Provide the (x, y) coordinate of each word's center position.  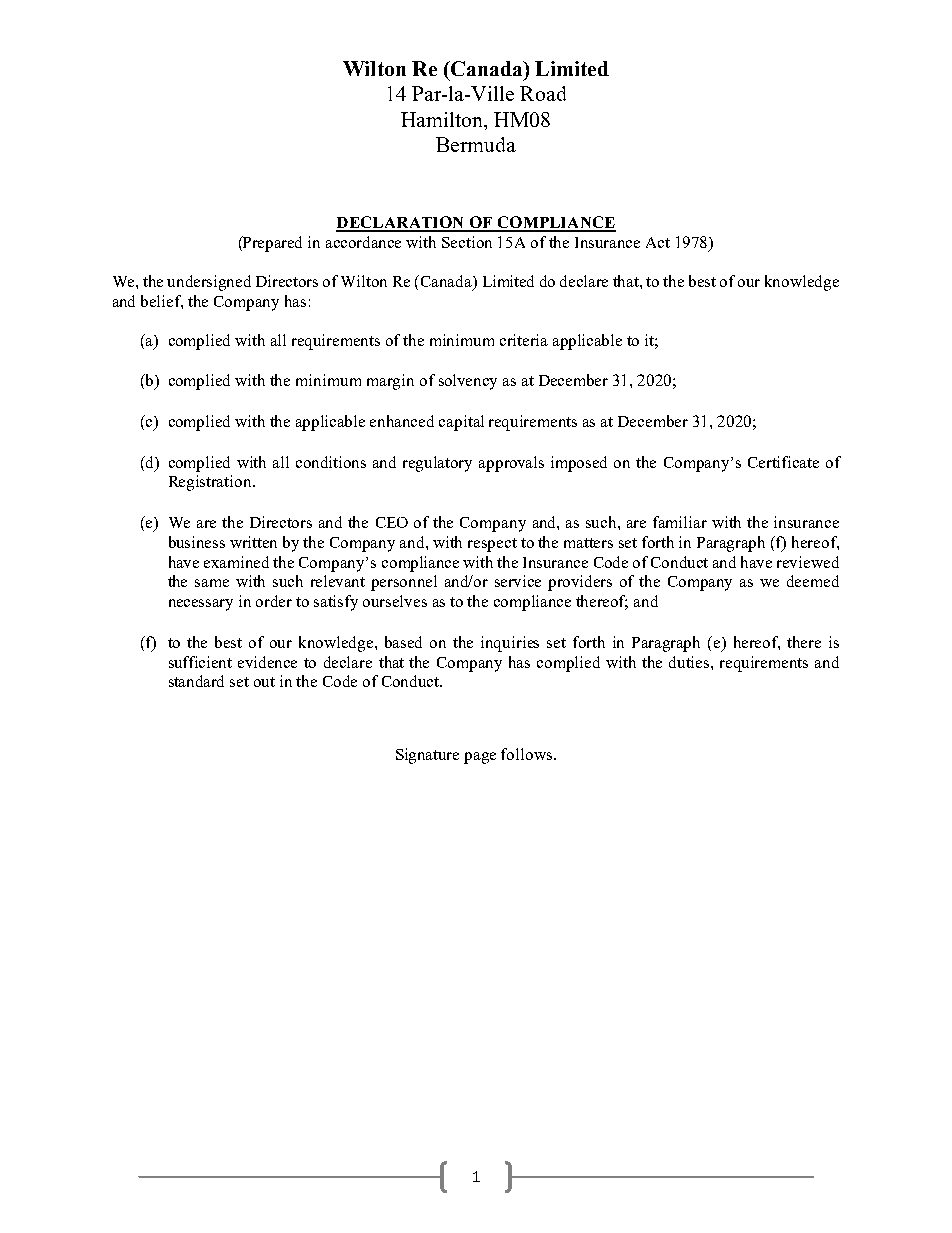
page (480, 758)
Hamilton (443, 119)
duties (690, 662)
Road (543, 93)
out (264, 682)
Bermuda (476, 144)
